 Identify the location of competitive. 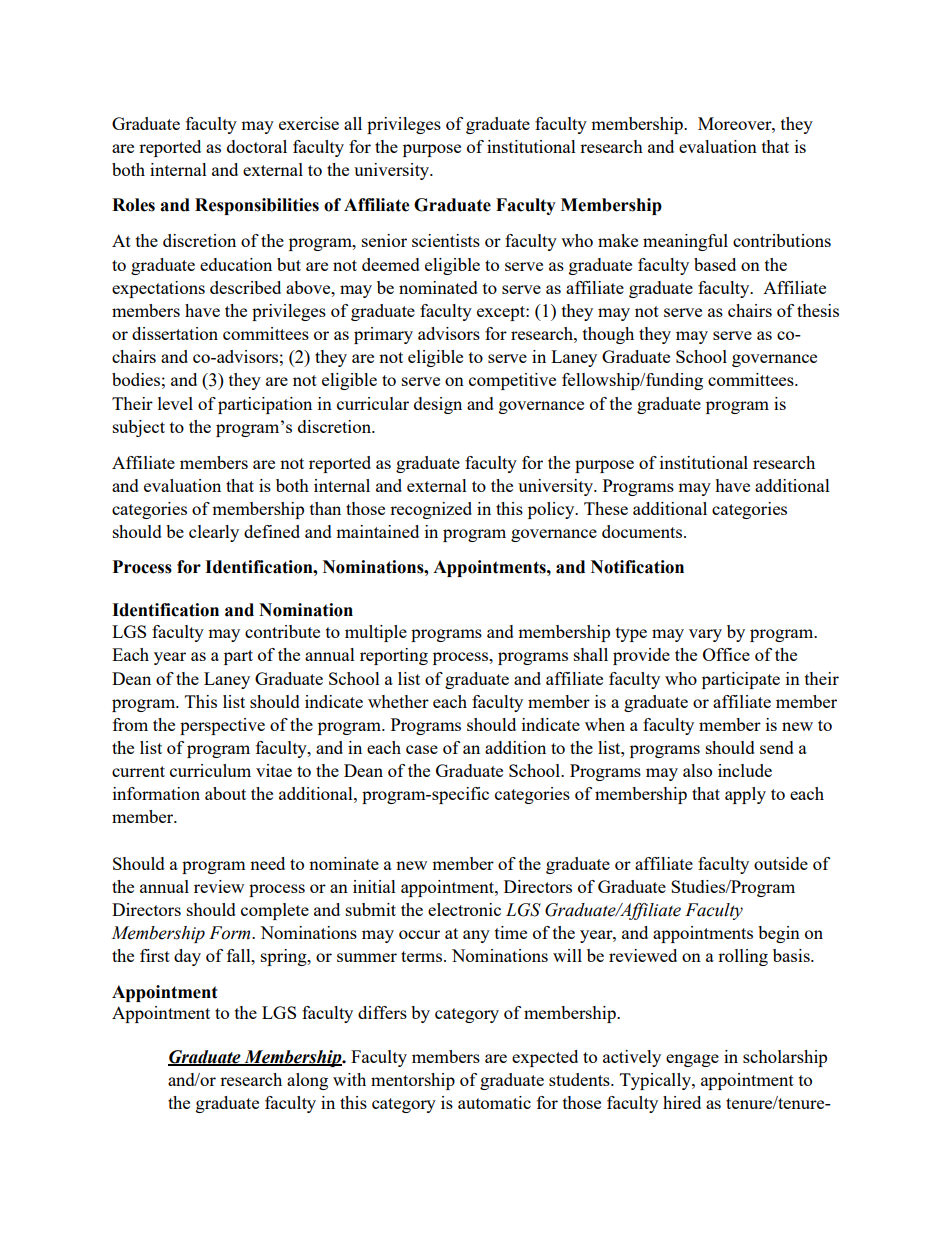
(512, 381).
